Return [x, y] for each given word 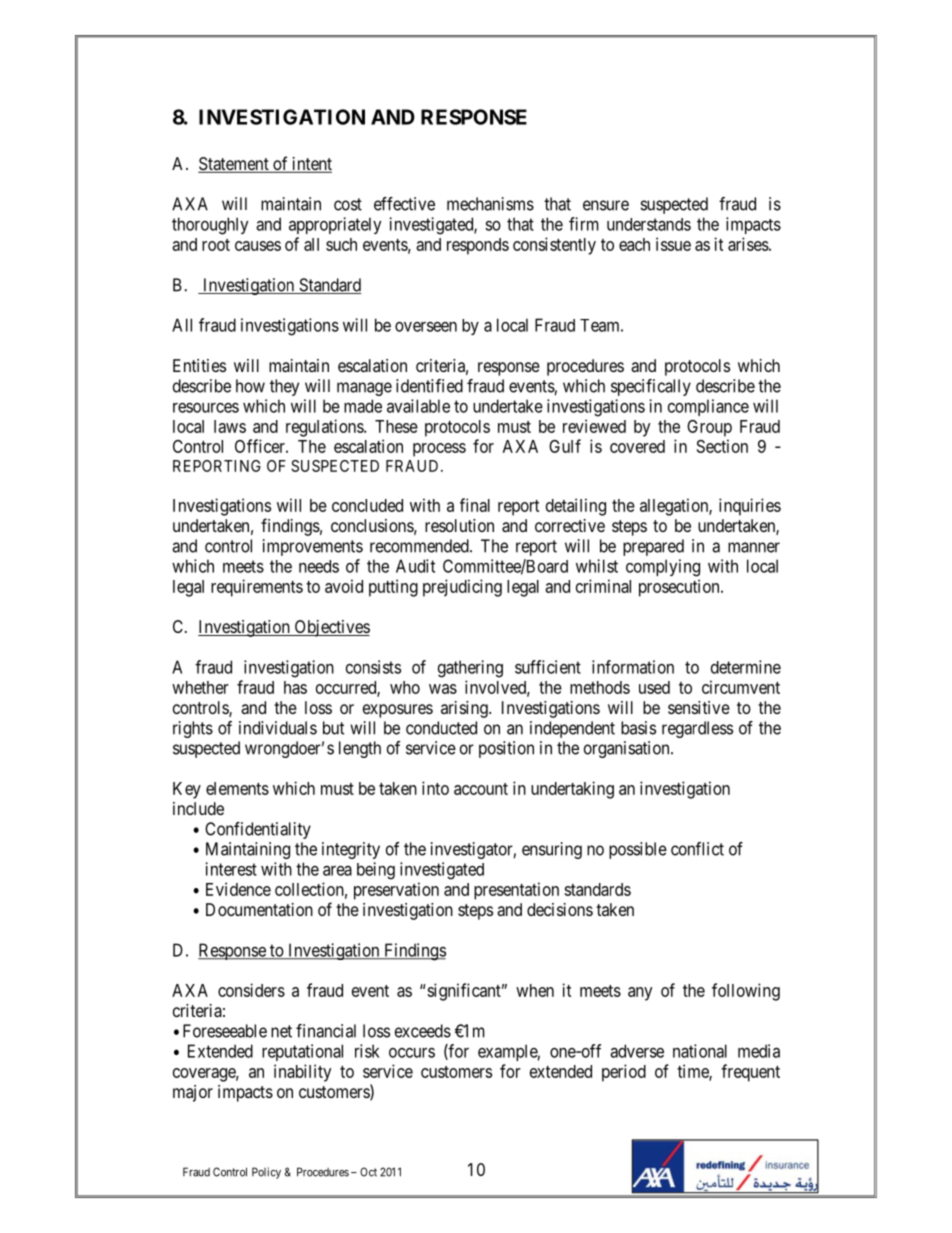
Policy [266, 1173]
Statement [234, 165]
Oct [368, 1172]
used [654, 687]
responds [478, 246]
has [295, 687]
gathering [470, 669]
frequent [750, 1073]
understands [649, 224]
